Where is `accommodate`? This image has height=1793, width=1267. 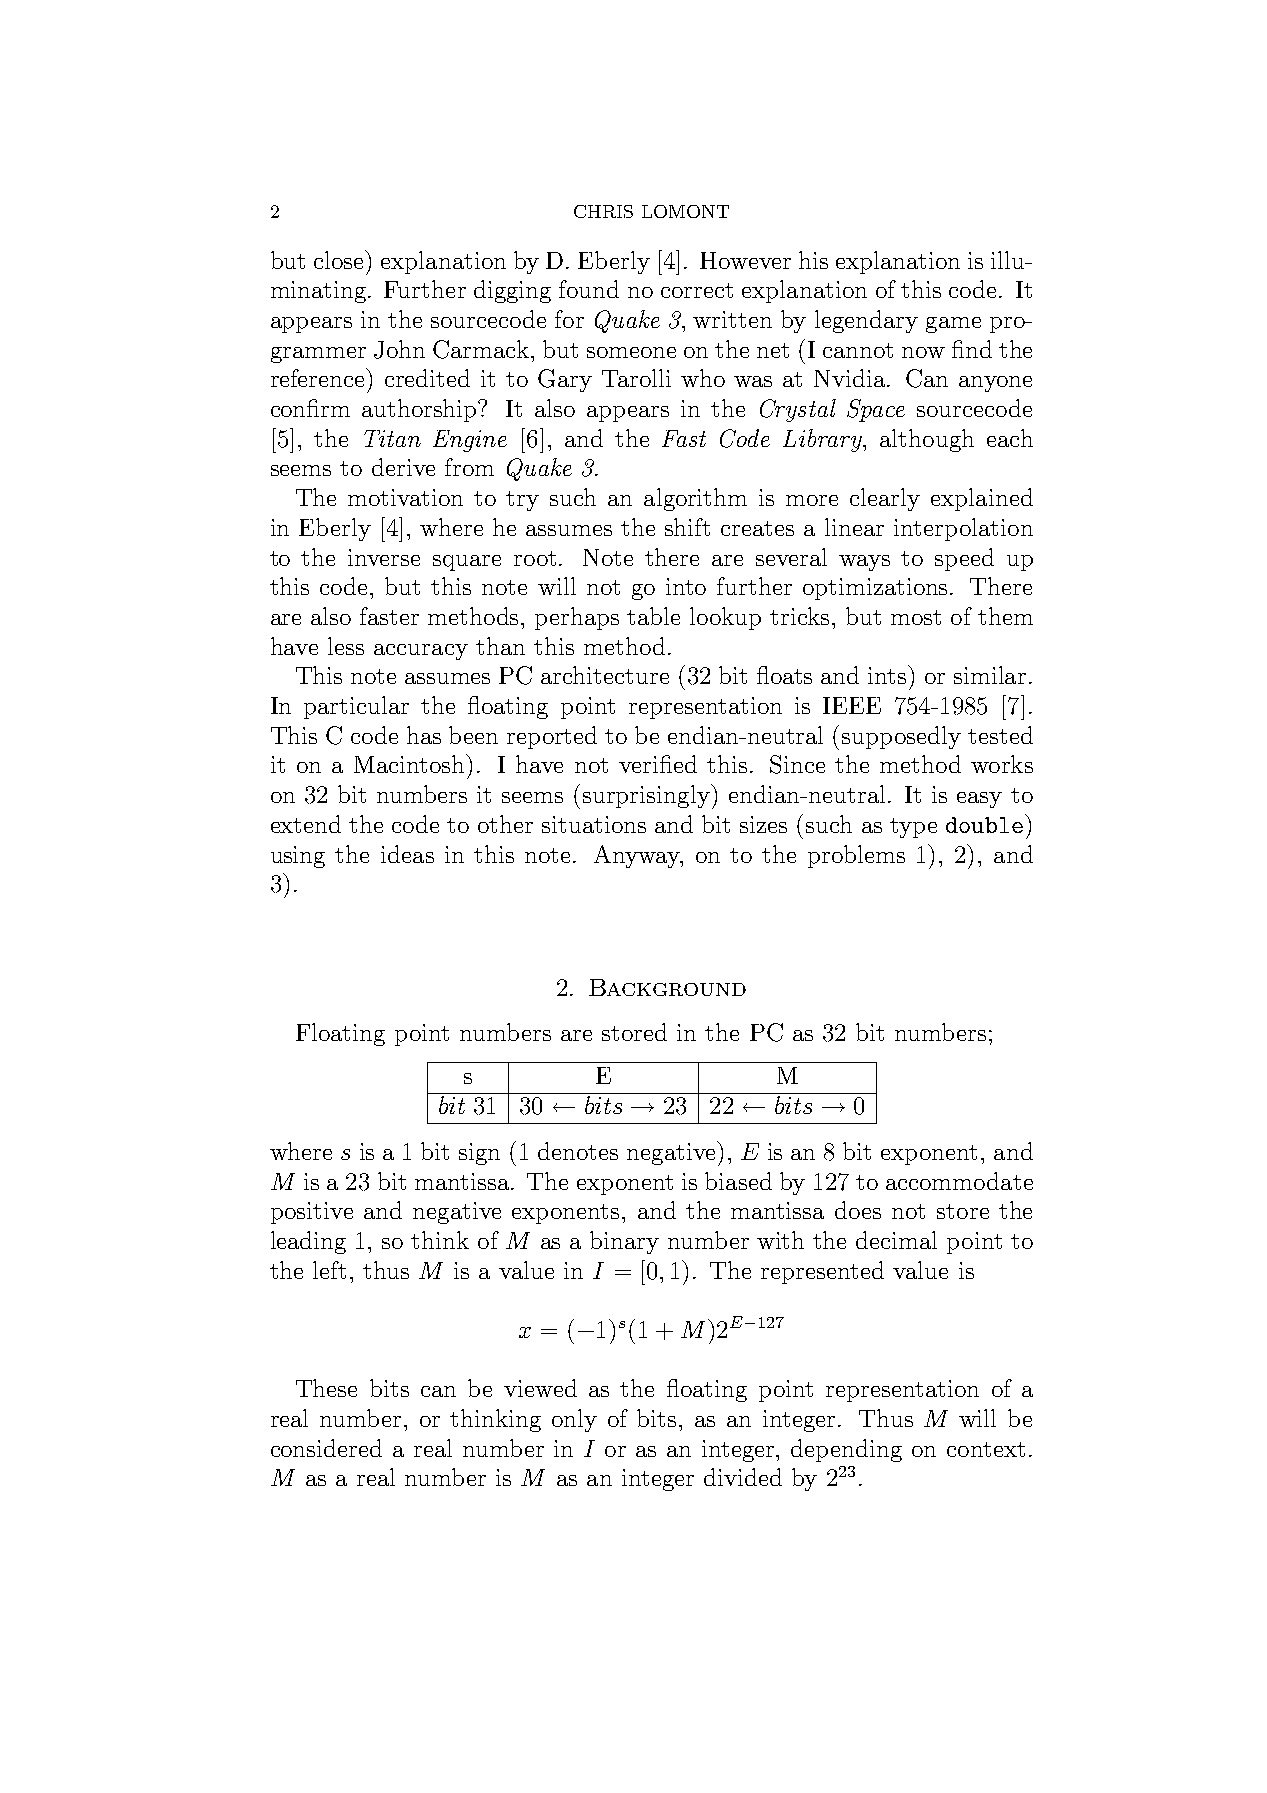
accommodate is located at coordinates (959, 1181).
